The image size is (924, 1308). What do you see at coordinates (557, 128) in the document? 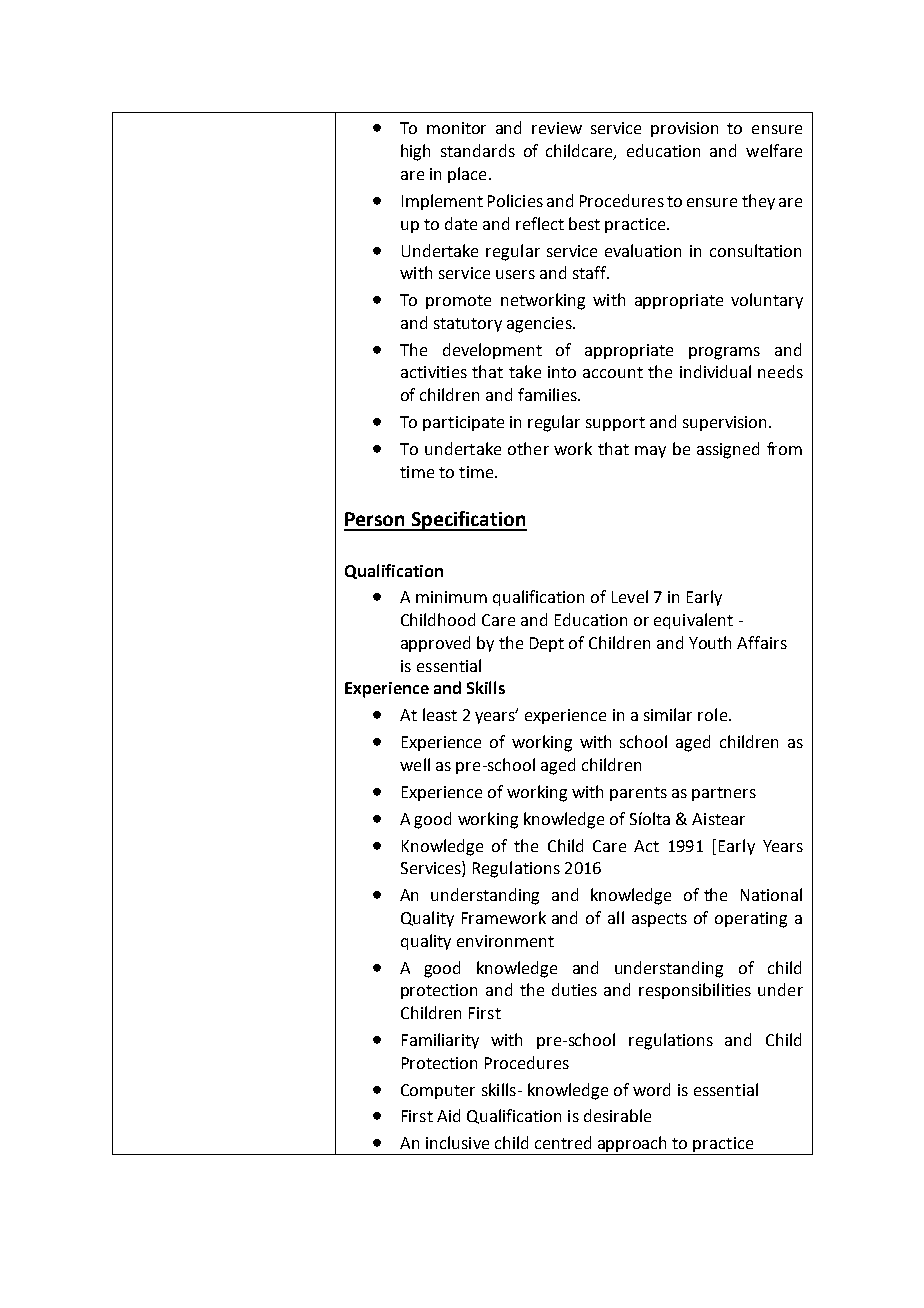
I see `review` at bounding box center [557, 128].
